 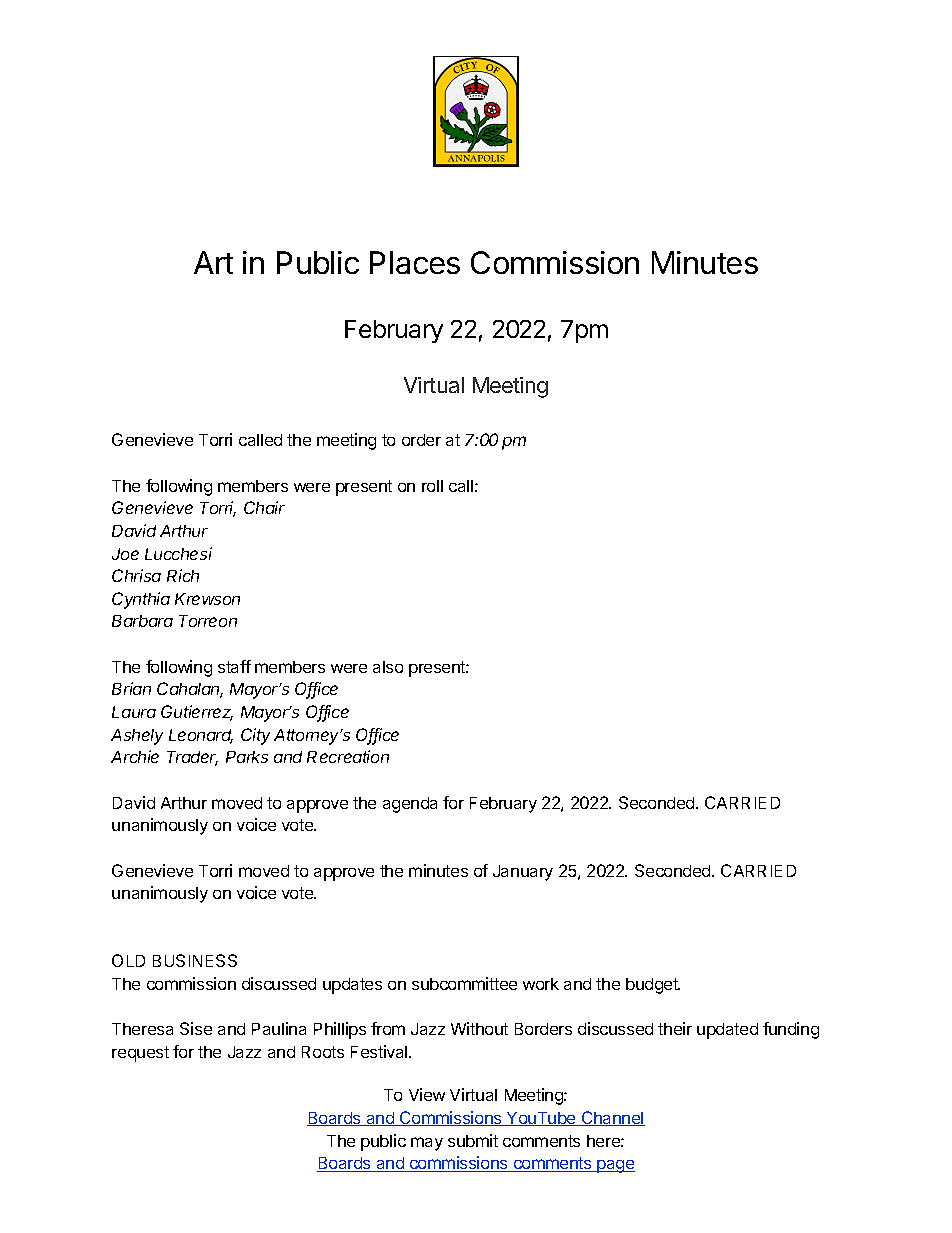 I want to click on request, so click(x=140, y=1054).
